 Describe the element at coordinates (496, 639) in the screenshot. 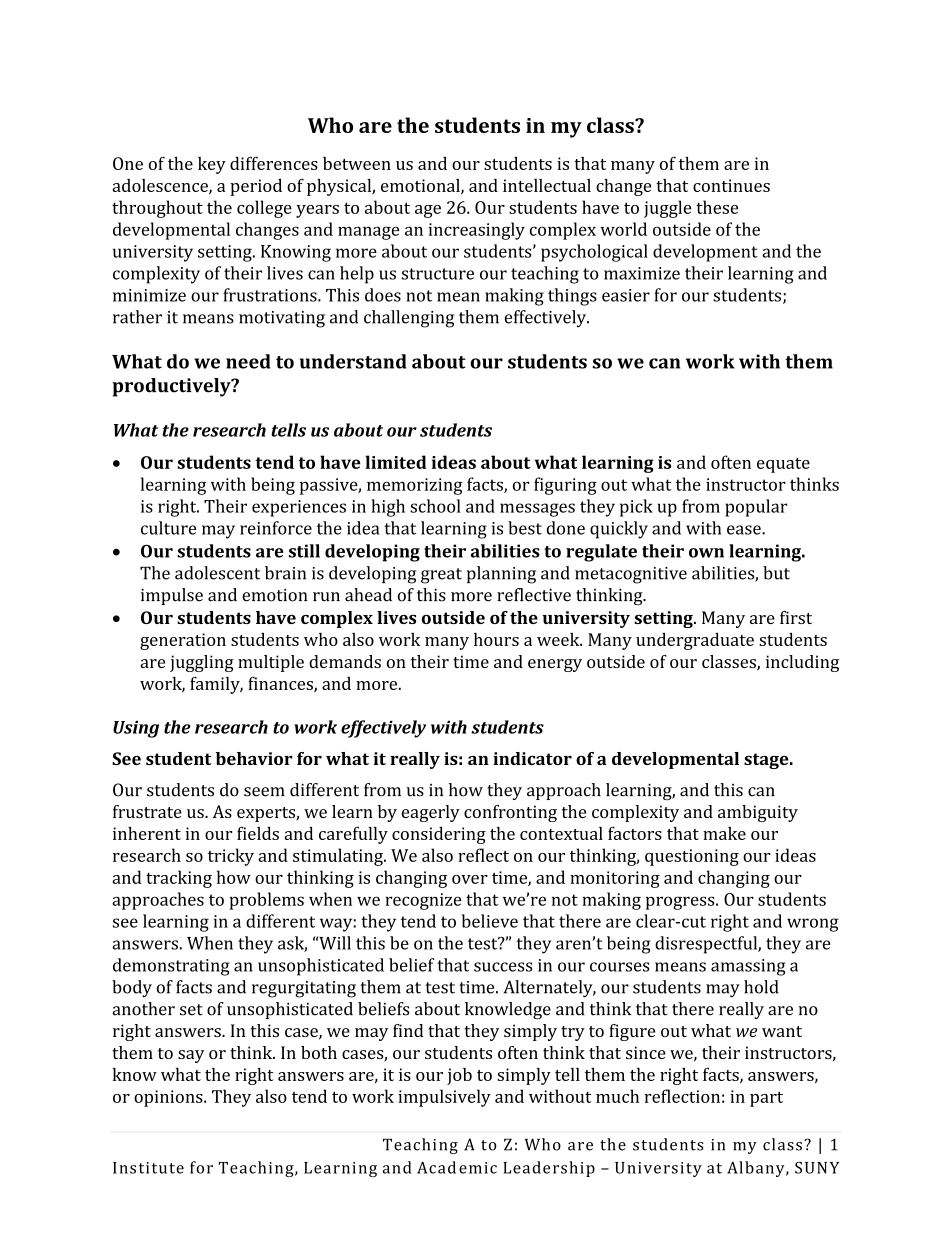

I see `hours` at that location.
